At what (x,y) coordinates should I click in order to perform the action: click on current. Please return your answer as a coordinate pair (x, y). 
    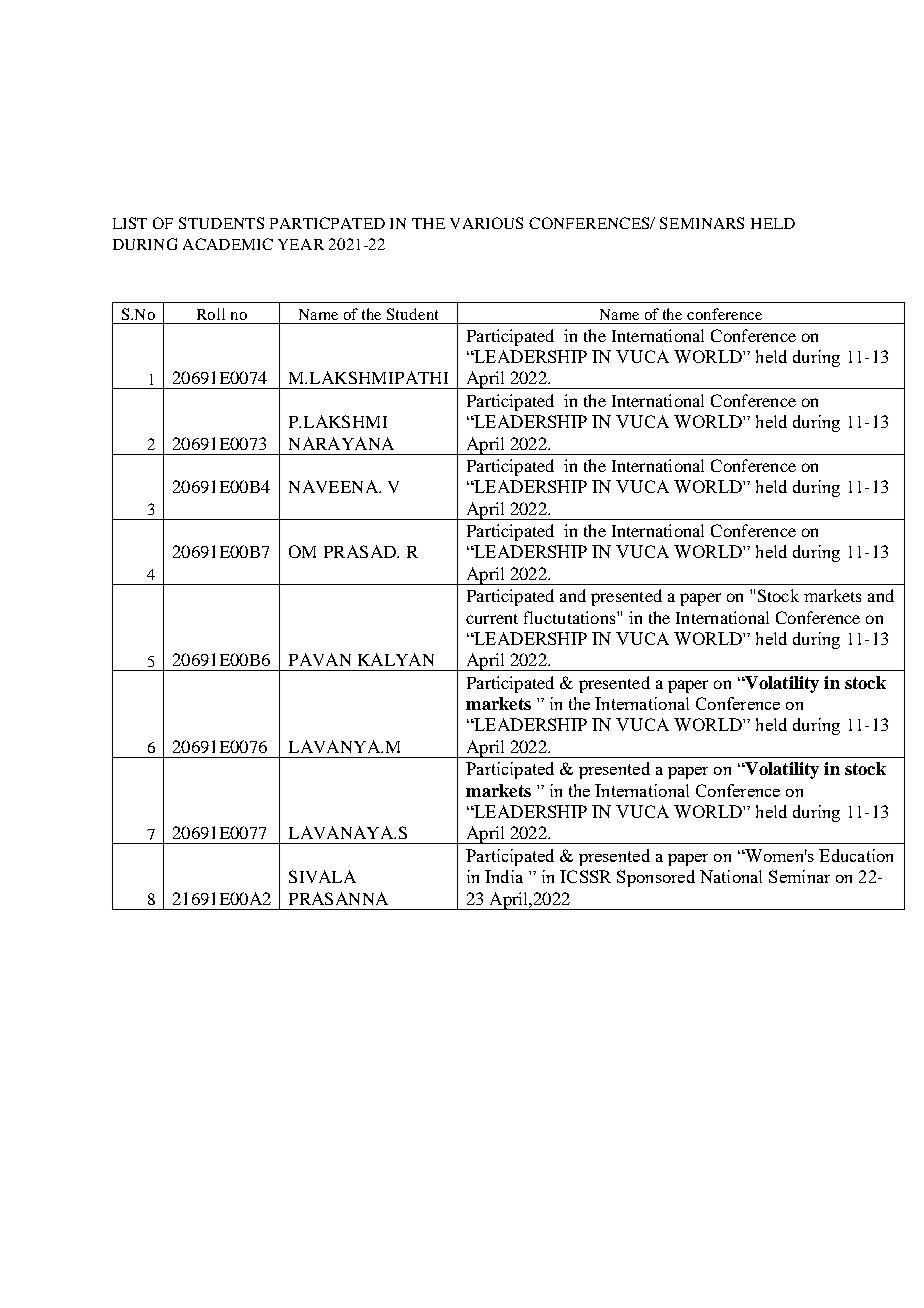
    Looking at the image, I should click on (492, 619).
